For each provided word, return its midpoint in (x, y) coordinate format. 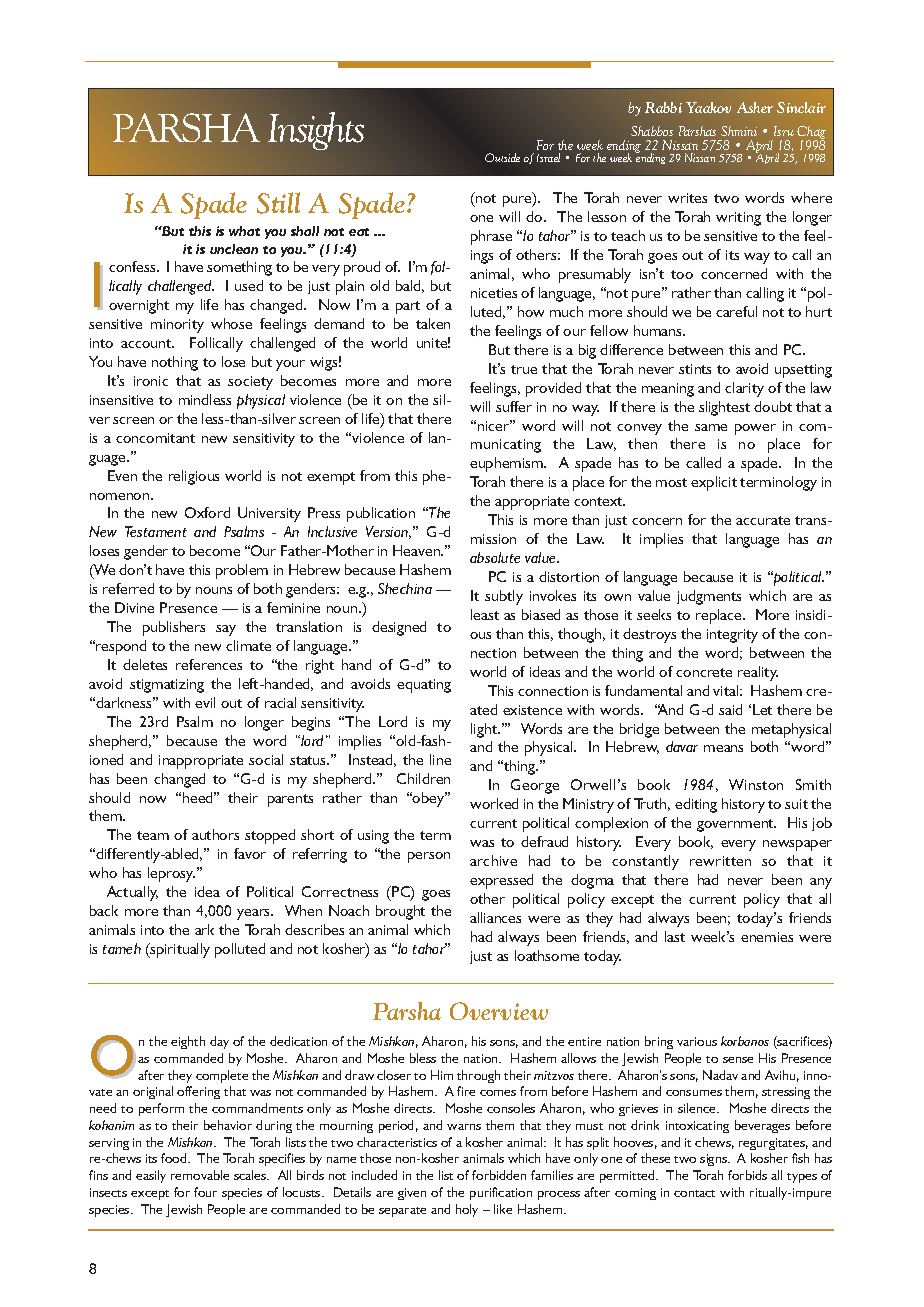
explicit (714, 483)
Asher (755, 107)
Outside (502, 157)
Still (278, 203)
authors (215, 834)
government (736, 825)
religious (194, 477)
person (429, 857)
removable (200, 1175)
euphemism (507, 464)
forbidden (499, 1175)
